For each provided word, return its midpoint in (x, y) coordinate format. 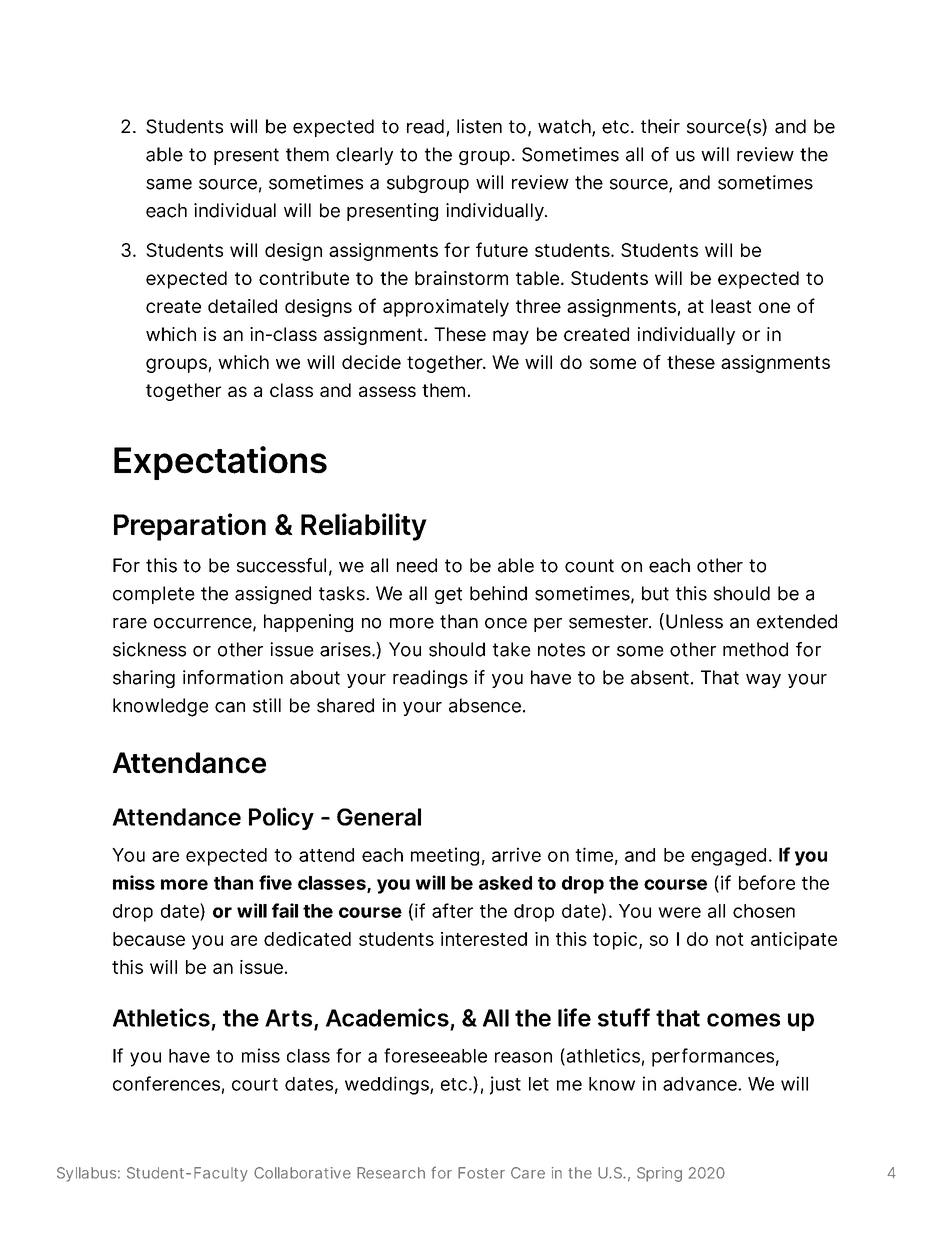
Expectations (220, 463)
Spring (659, 1174)
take (512, 649)
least (731, 306)
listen (479, 126)
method (755, 649)
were (679, 912)
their (660, 126)
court (255, 1084)
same (169, 184)
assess (387, 391)
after (452, 910)
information (233, 677)
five (275, 882)
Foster (481, 1173)
